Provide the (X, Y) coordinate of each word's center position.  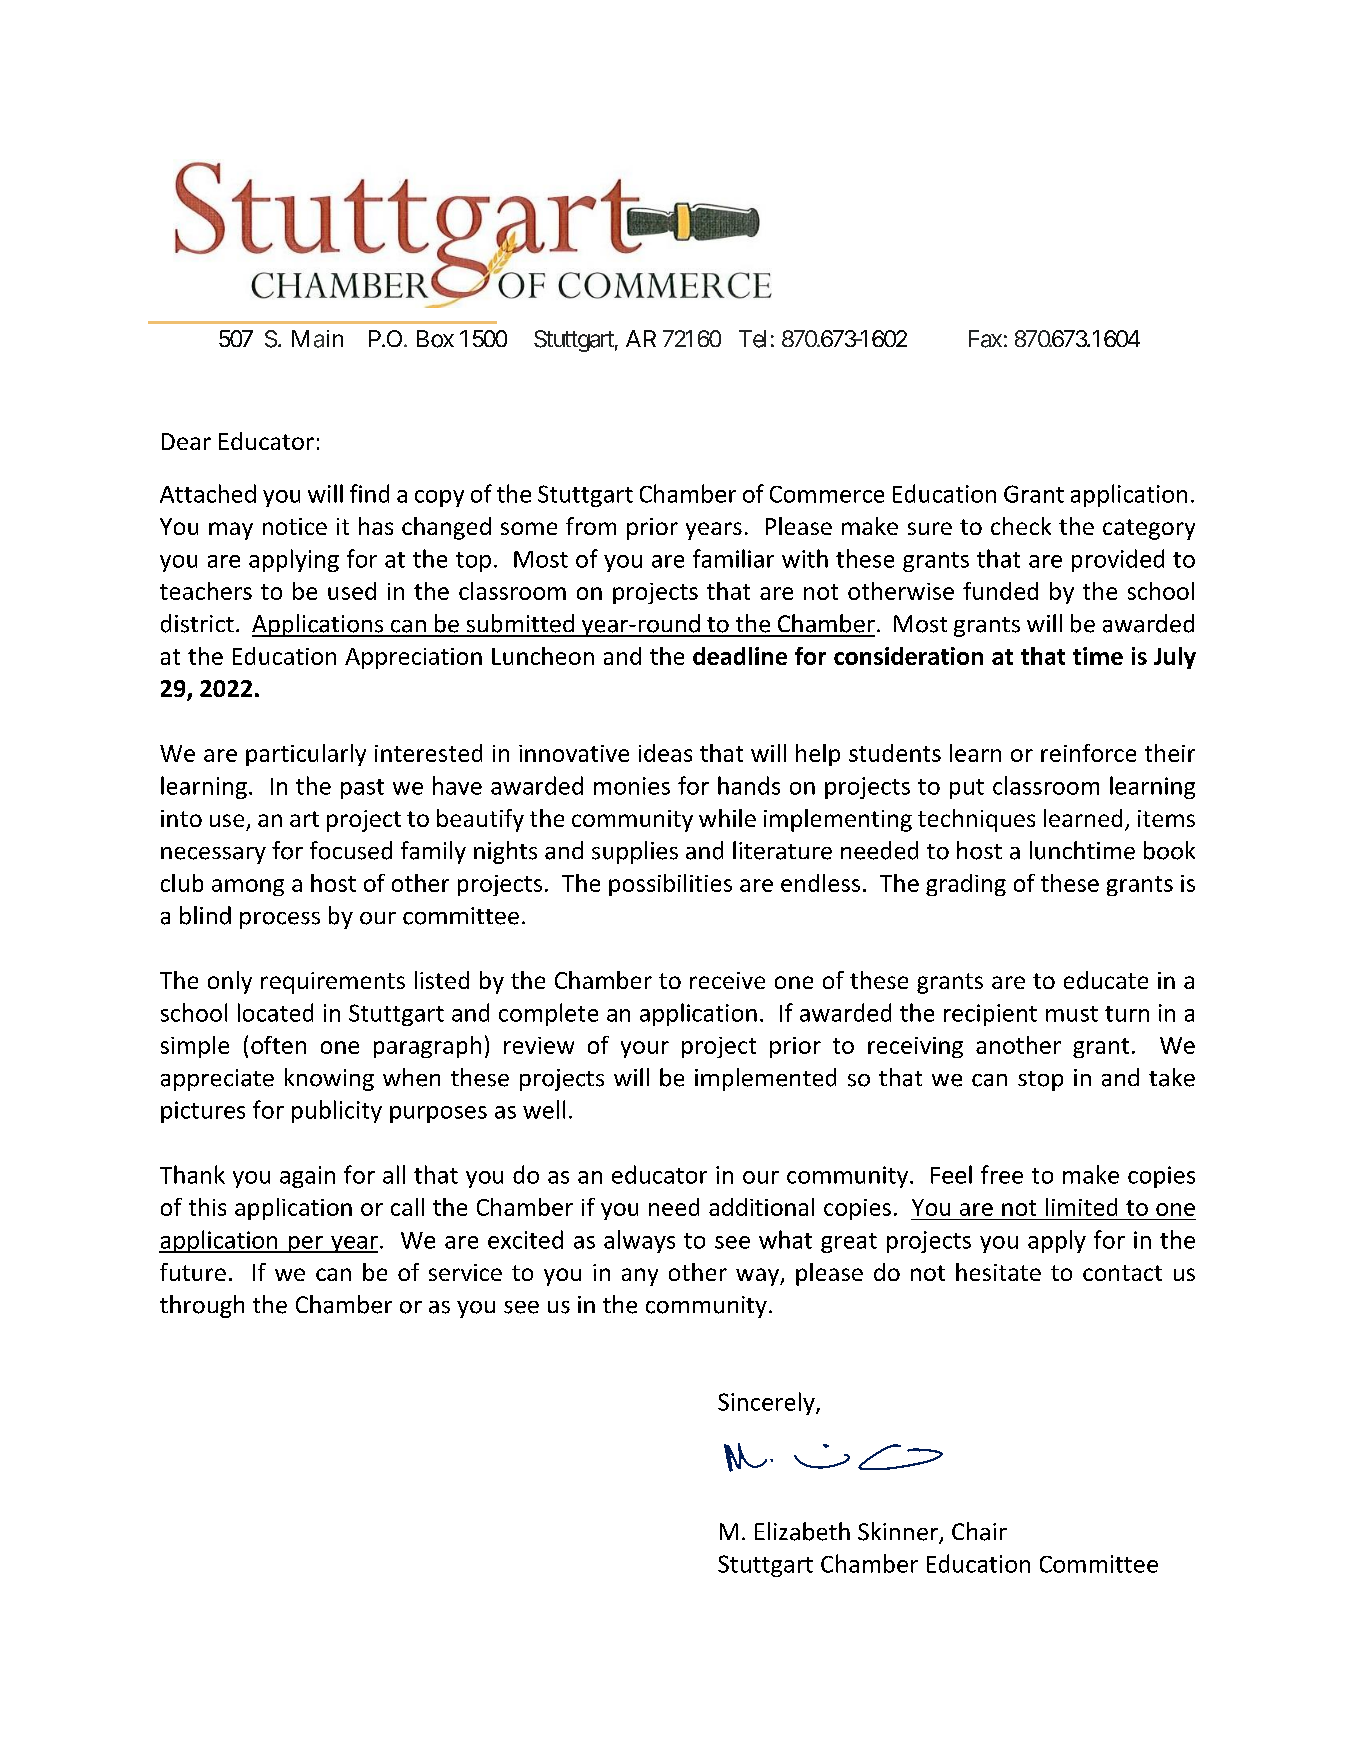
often (278, 1045)
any (640, 1277)
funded (1000, 591)
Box (435, 339)
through (202, 1306)
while (727, 818)
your (645, 1049)
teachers (206, 591)
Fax (985, 339)
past (362, 789)
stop (1040, 1081)
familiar (733, 558)
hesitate (998, 1272)
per (306, 1244)
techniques (976, 820)
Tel (752, 339)
